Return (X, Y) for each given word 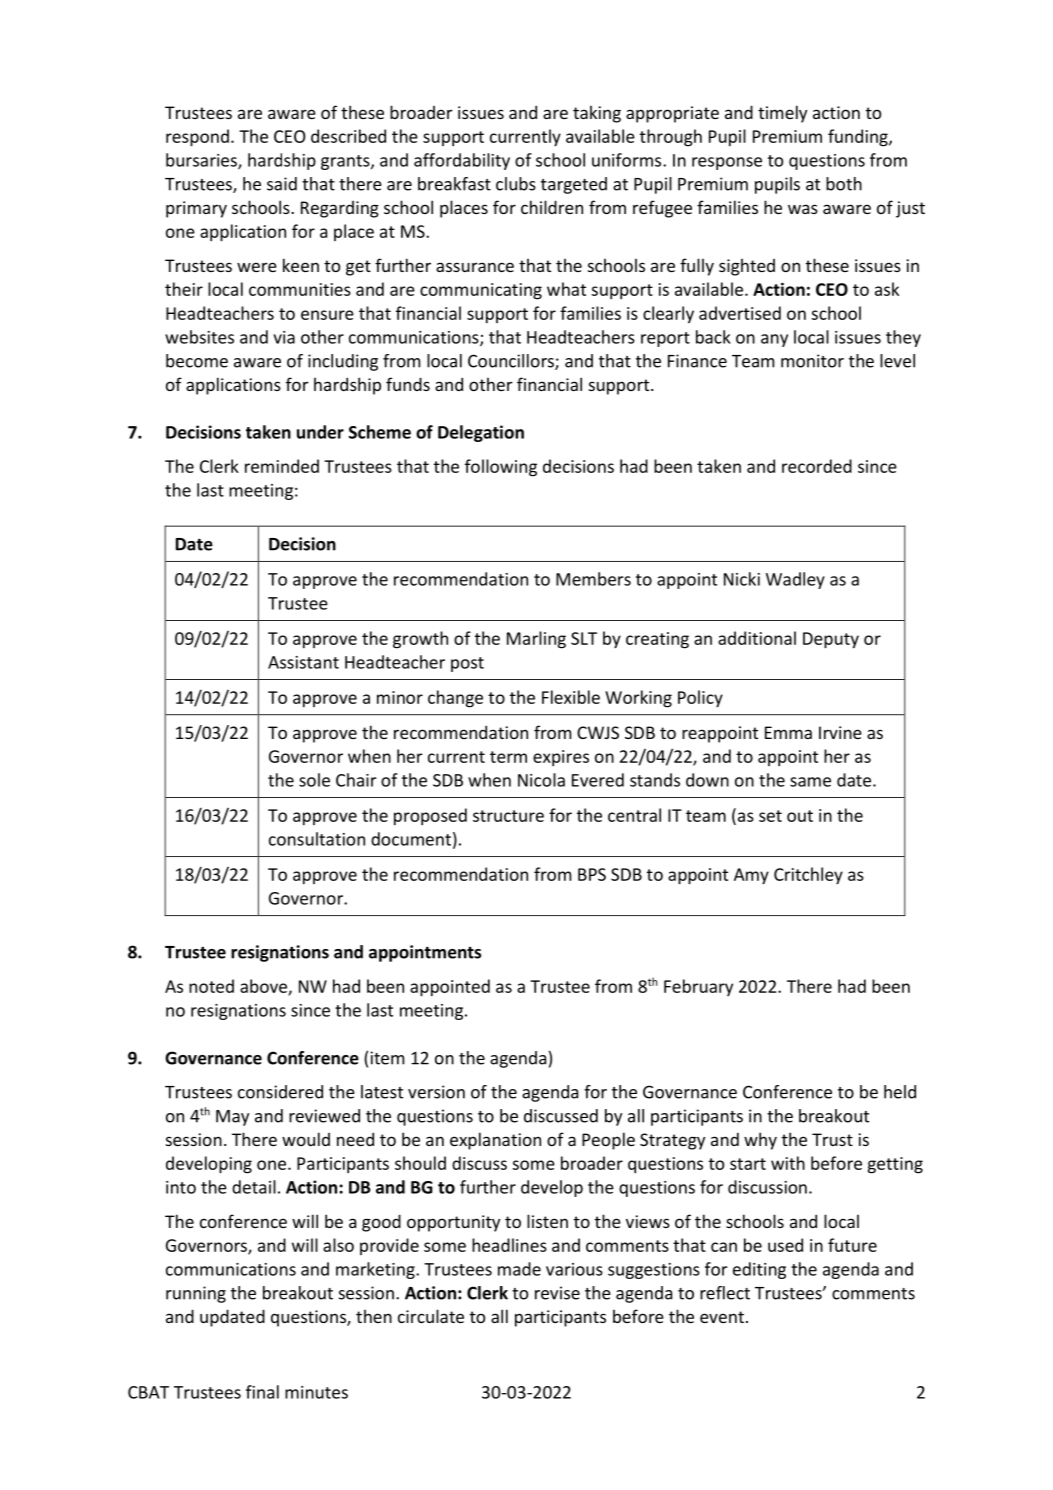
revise (557, 1293)
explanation (495, 1141)
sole (314, 780)
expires (561, 758)
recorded (817, 466)
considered (280, 1092)
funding (859, 138)
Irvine (840, 732)
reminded (282, 466)
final (262, 1392)
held (900, 1092)
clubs (516, 184)
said (282, 184)
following (501, 468)
